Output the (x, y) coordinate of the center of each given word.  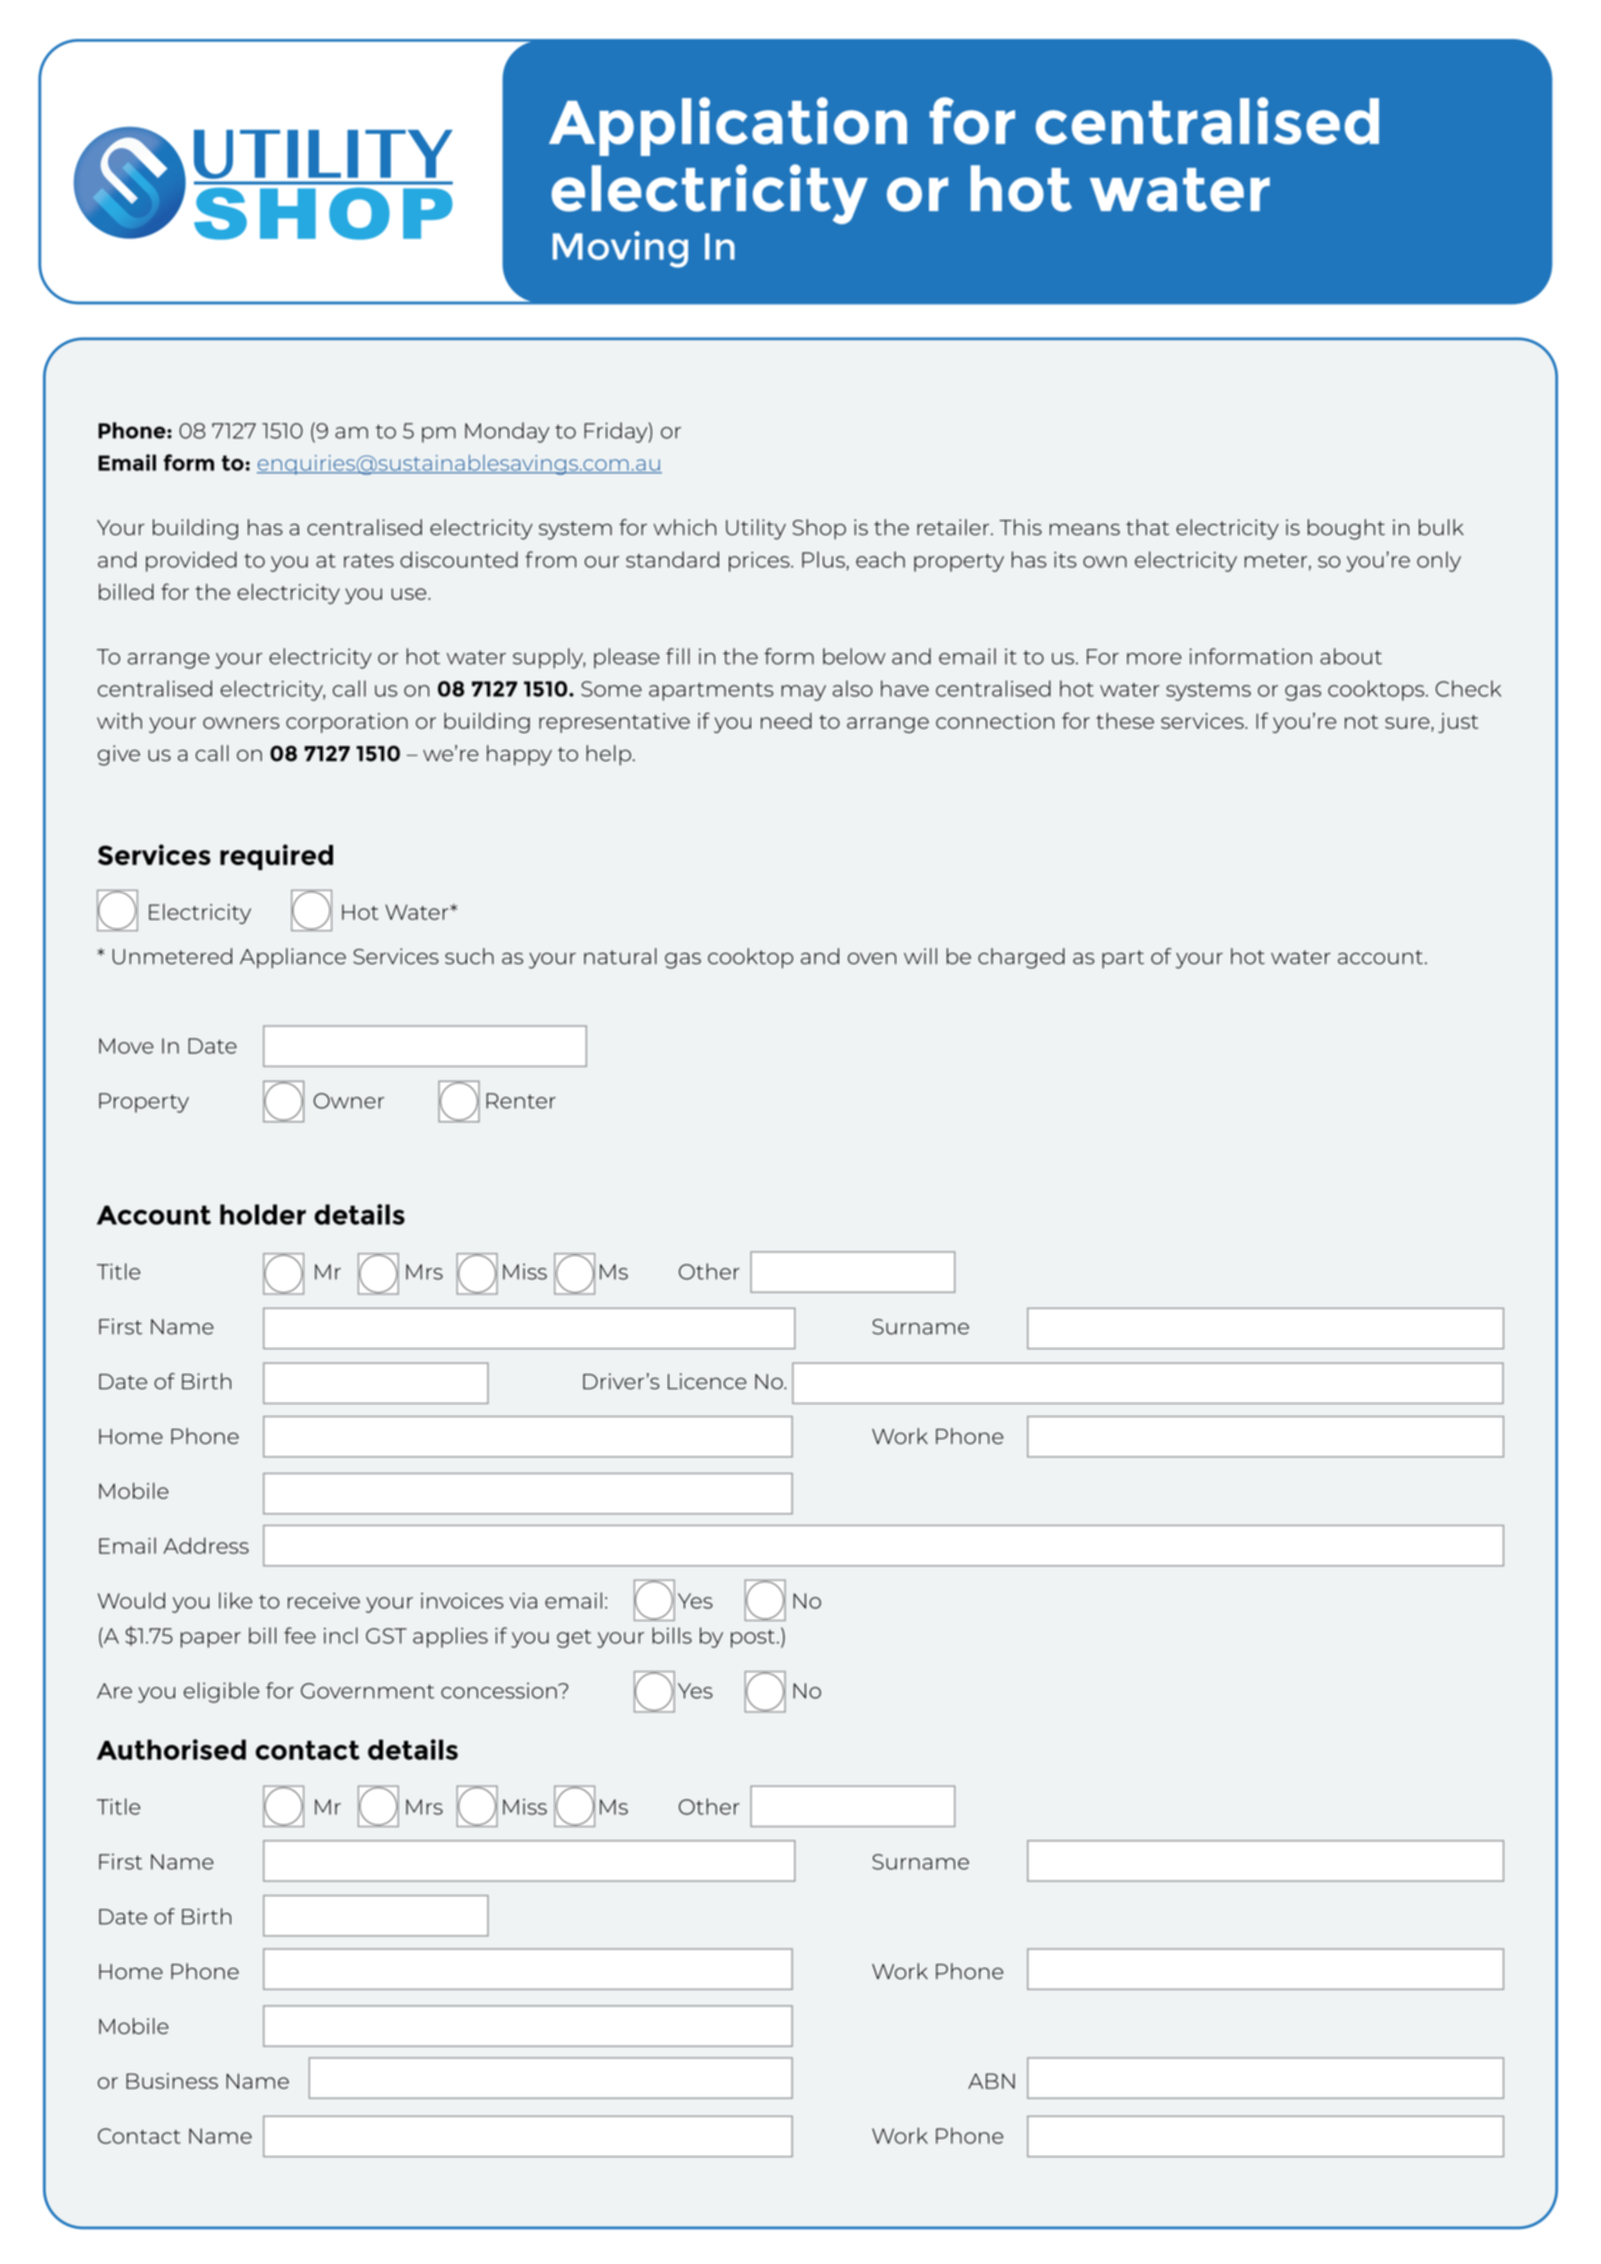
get (574, 1639)
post (753, 1639)
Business (172, 2081)
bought (1346, 529)
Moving (620, 249)
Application (728, 126)
